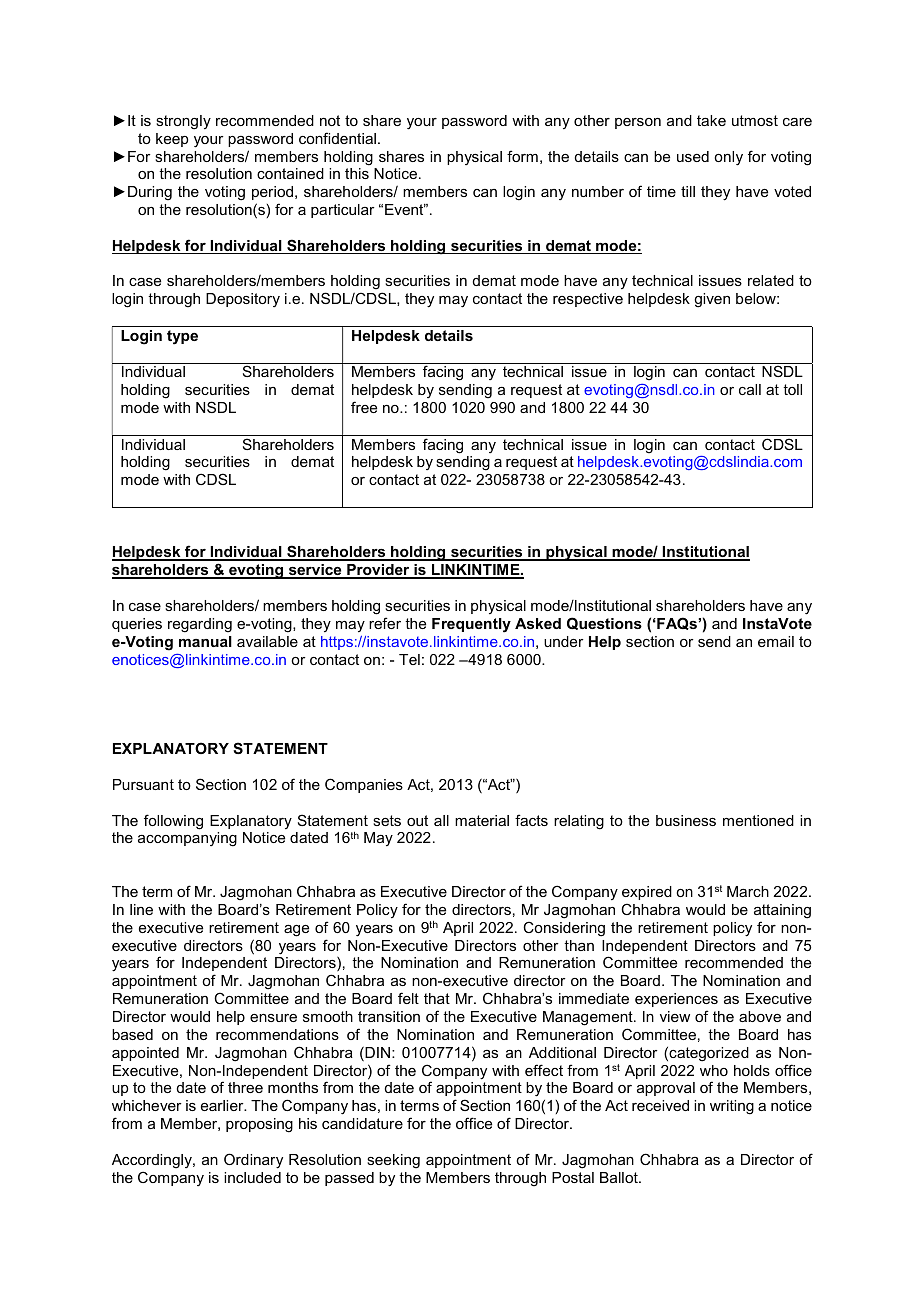 This screenshot has width=924, height=1308. What do you see at coordinates (732, 1107) in the screenshot?
I see `writing` at bounding box center [732, 1107].
